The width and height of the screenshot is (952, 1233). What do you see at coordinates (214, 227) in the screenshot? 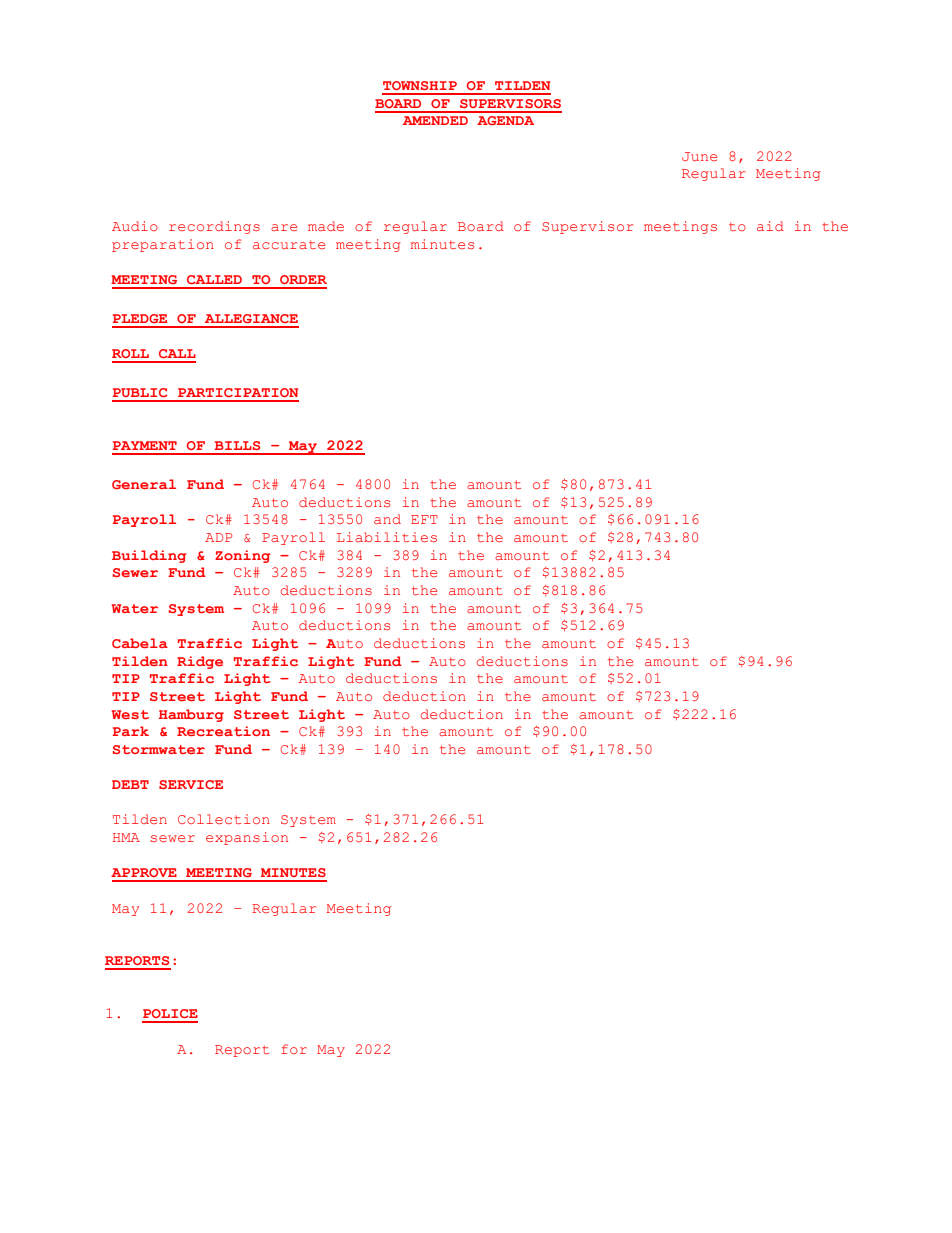
I see `recordings` at bounding box center [214, 227].
